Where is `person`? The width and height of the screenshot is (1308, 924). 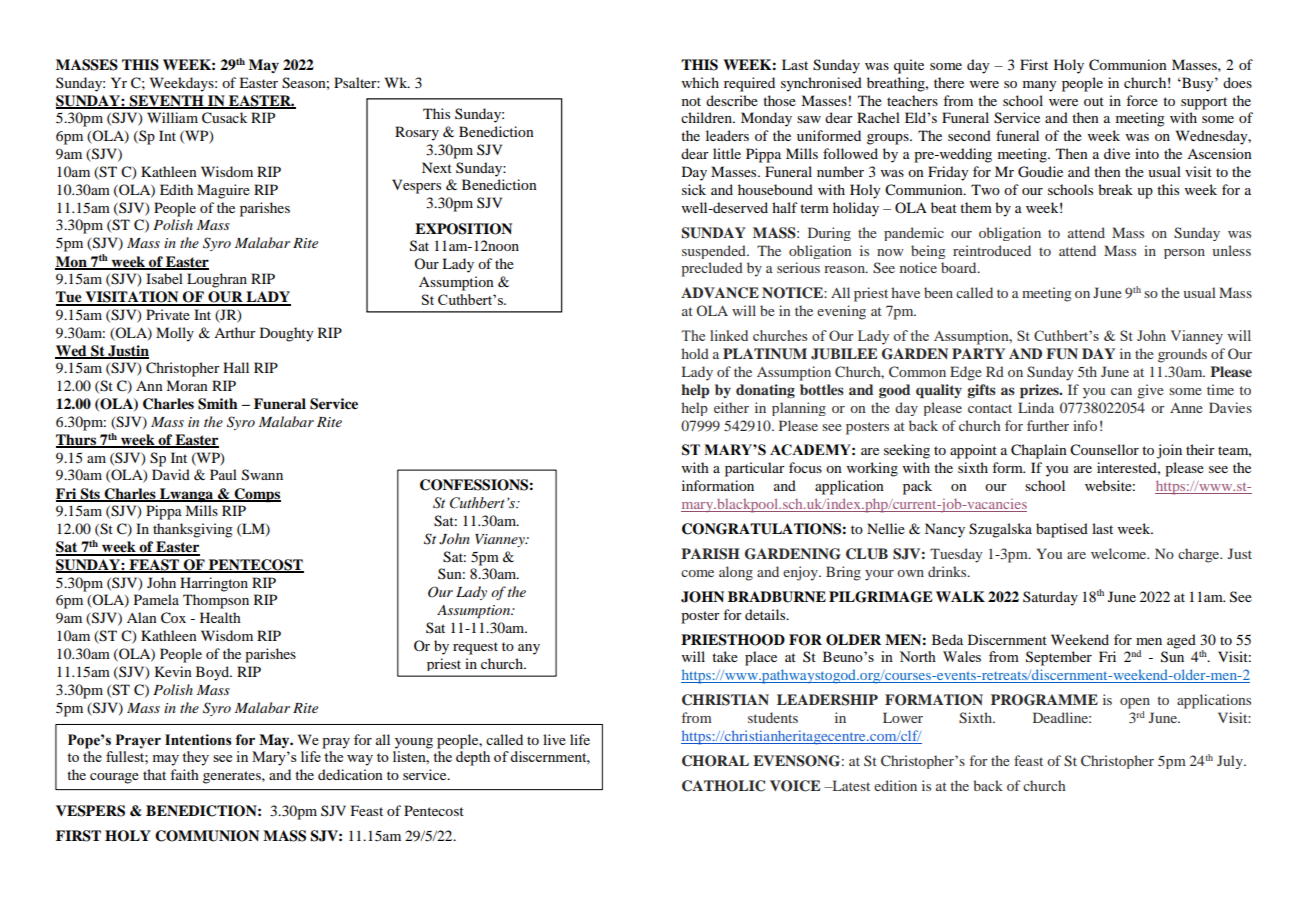 person is located at coordinates (1184, 254).
